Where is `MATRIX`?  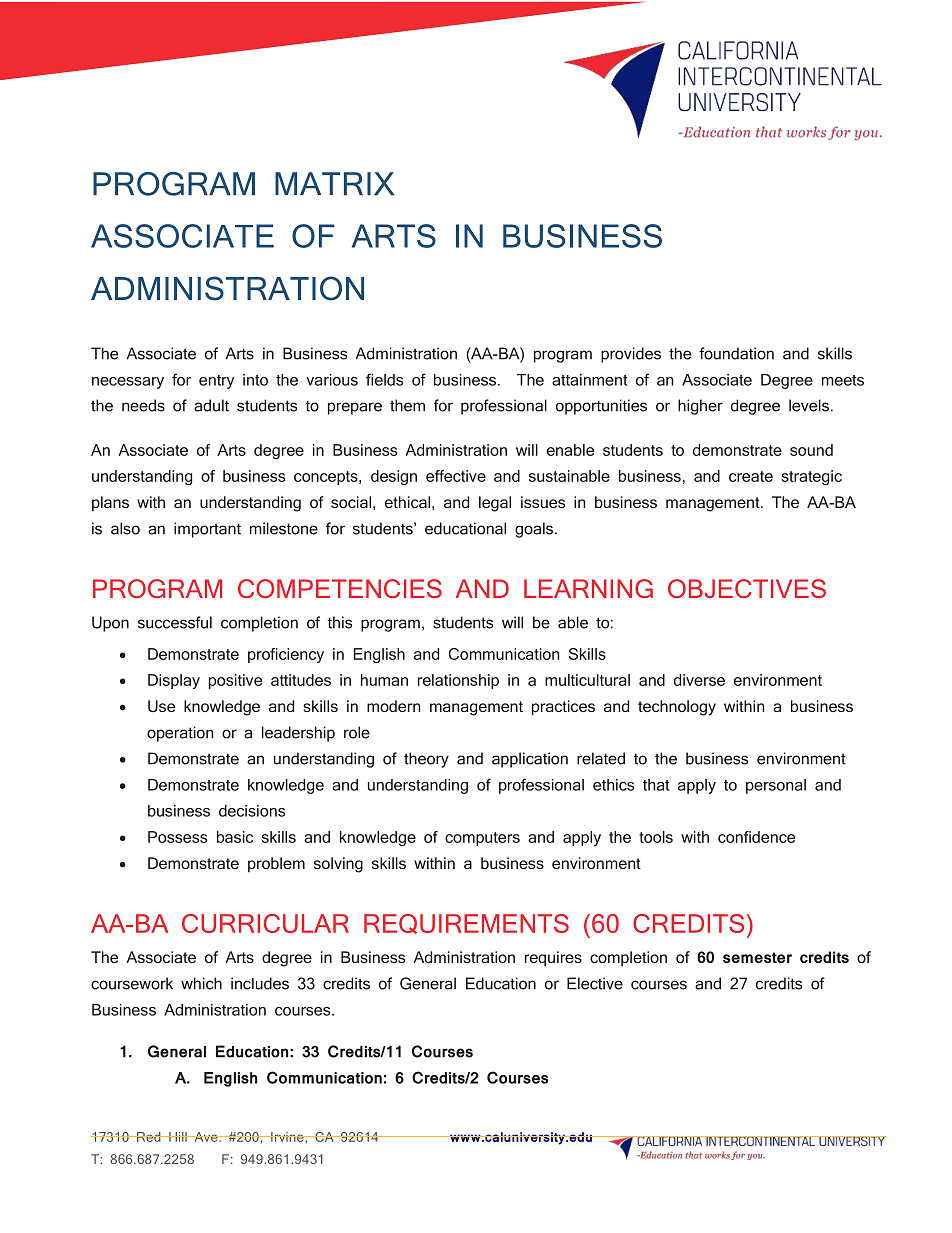
MATRIX is located at coordinates (334, 183).
